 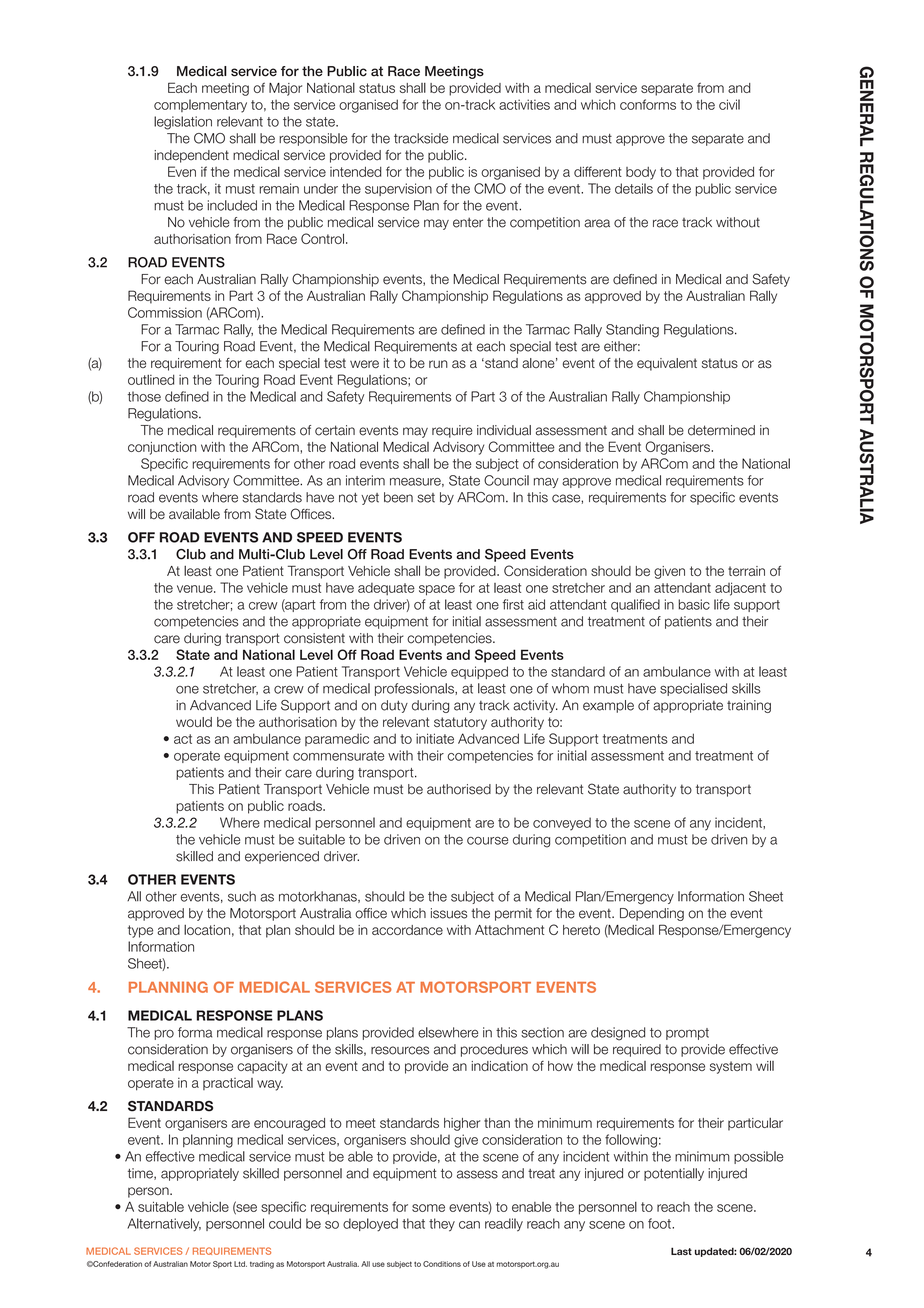 What do you see at coordinates (648, 104) in the page?
I see `conforms` at bounding box center [648, 104].
